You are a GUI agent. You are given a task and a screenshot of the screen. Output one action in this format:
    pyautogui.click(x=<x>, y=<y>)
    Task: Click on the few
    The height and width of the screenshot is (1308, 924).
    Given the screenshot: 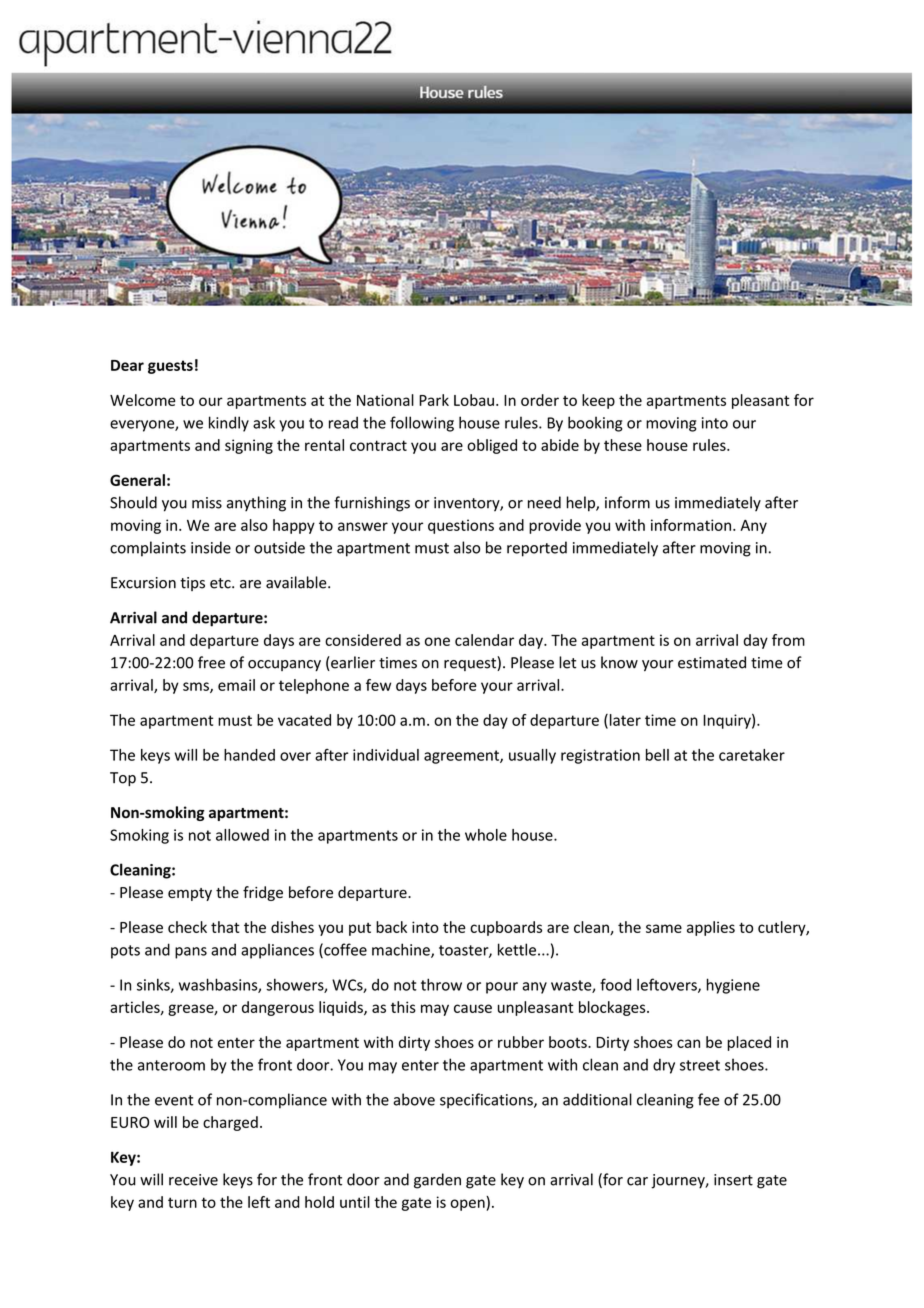 What is the action you would take?
    pyautogui.click(x=378, y=685)
